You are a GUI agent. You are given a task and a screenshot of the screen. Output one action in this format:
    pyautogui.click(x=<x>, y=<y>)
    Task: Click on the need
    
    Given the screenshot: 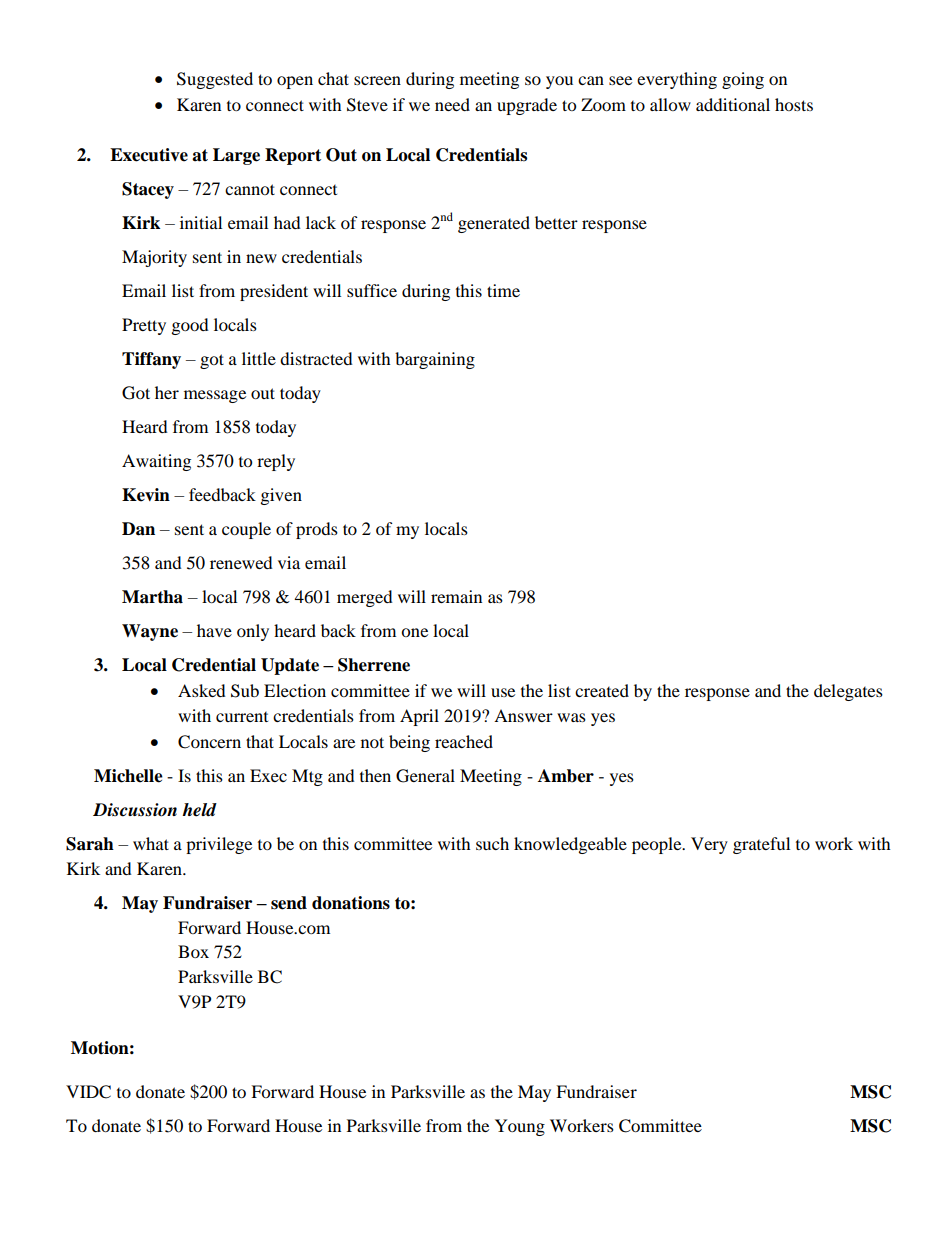 What is the action you would take?
    pyautogui.click(x=452, y=104)
